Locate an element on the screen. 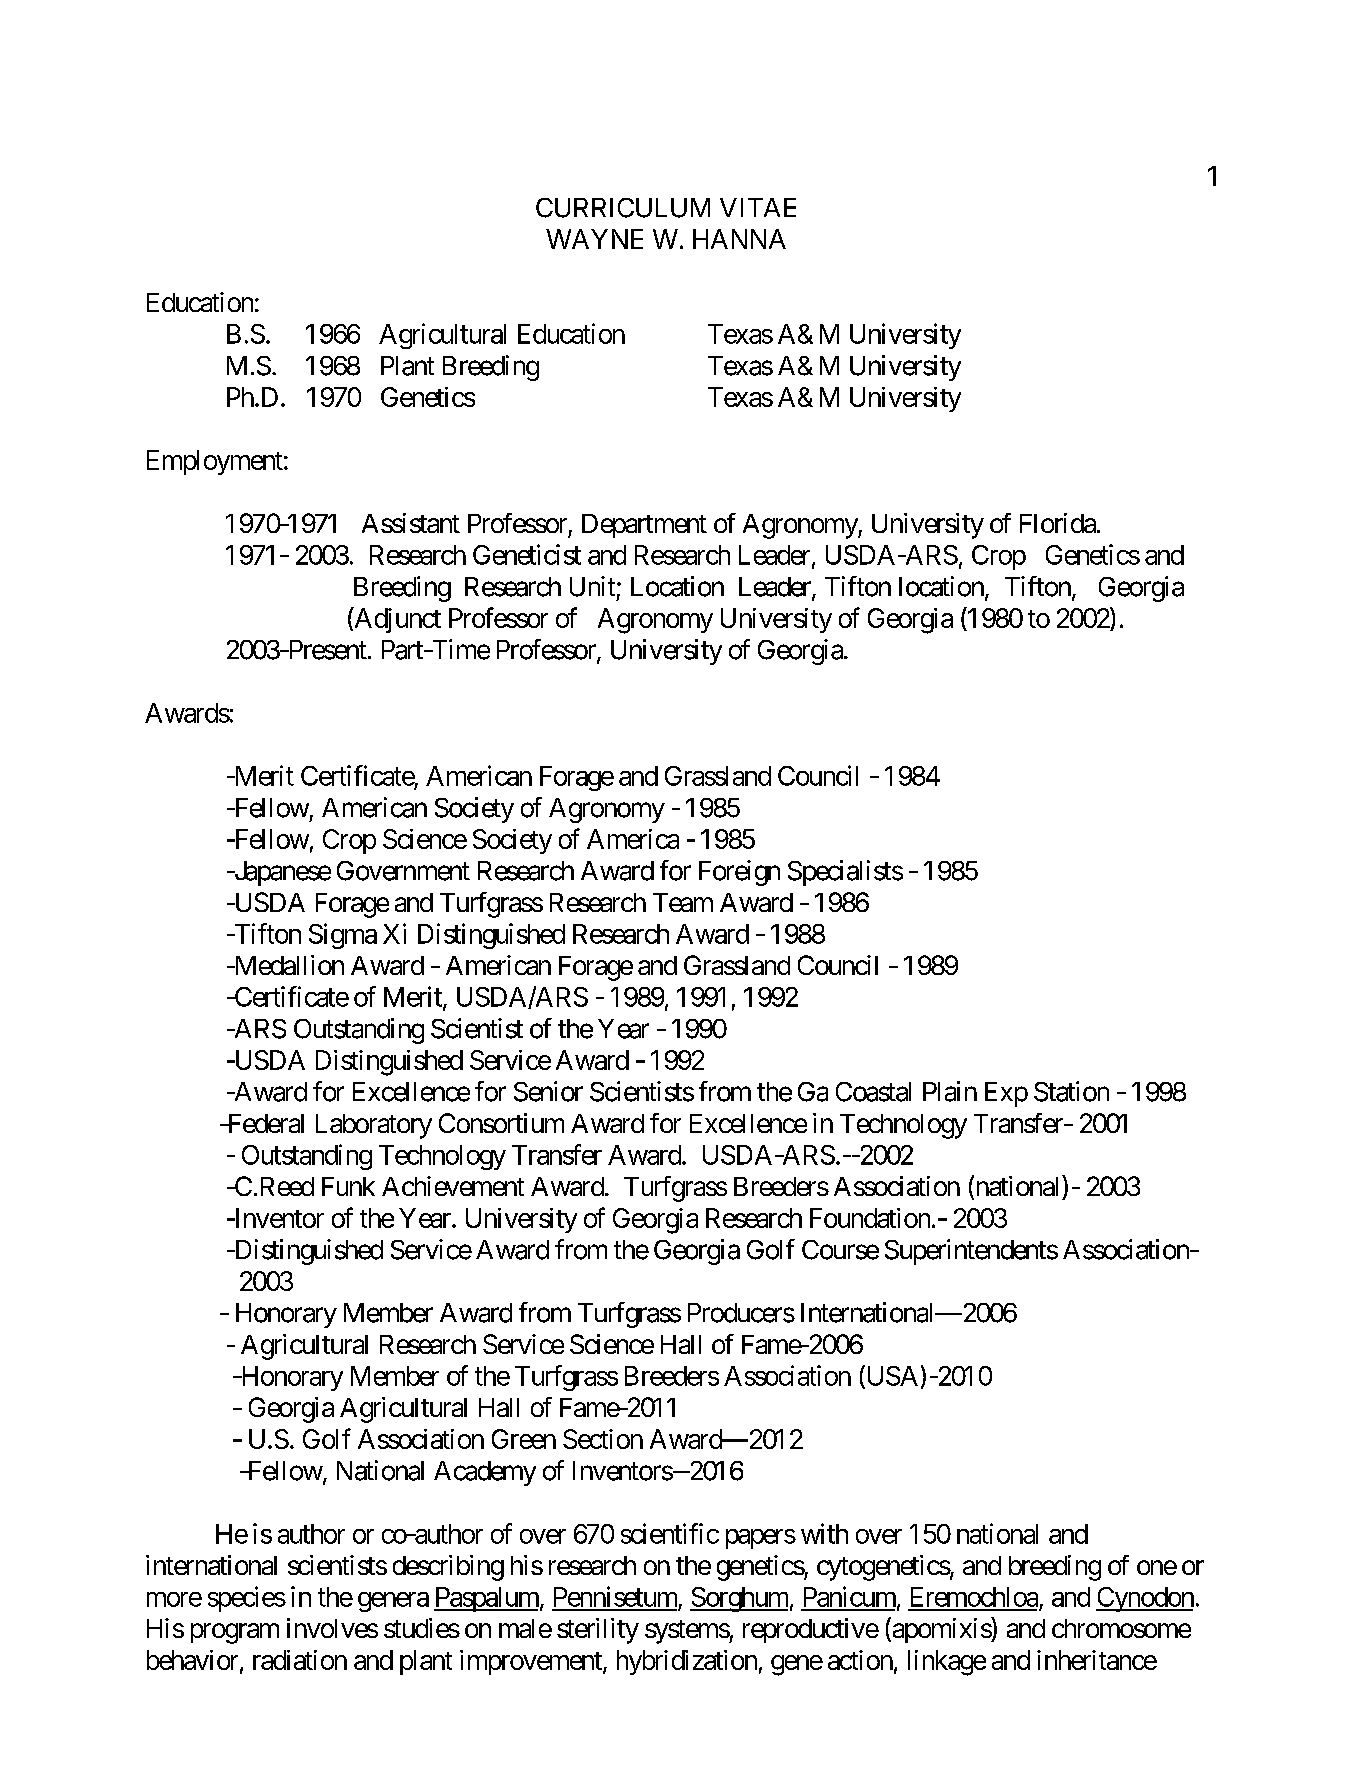  CURRICULUM is located at coordinates (623, 208).
